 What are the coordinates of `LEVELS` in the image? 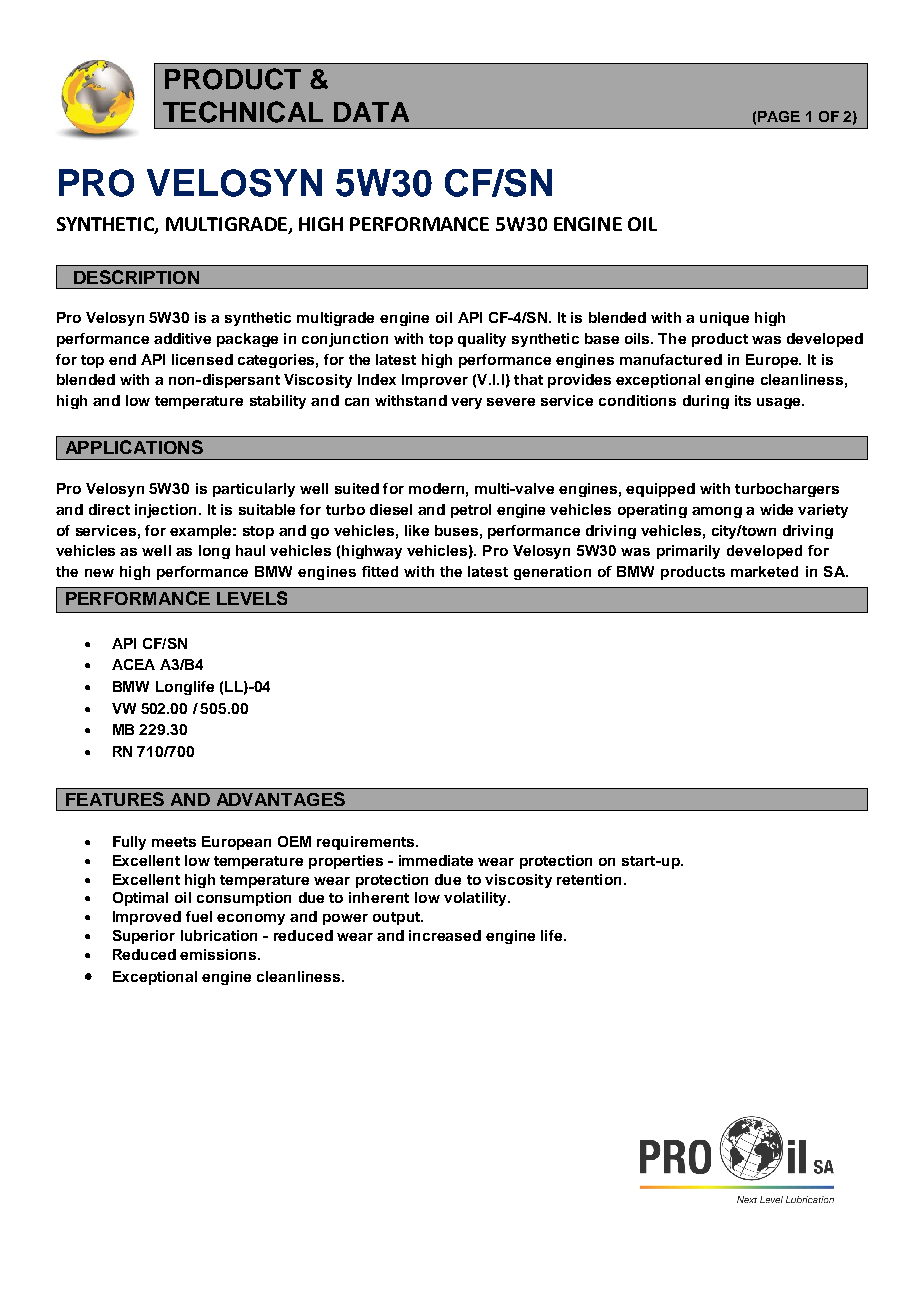 It's located at (252, 598).
